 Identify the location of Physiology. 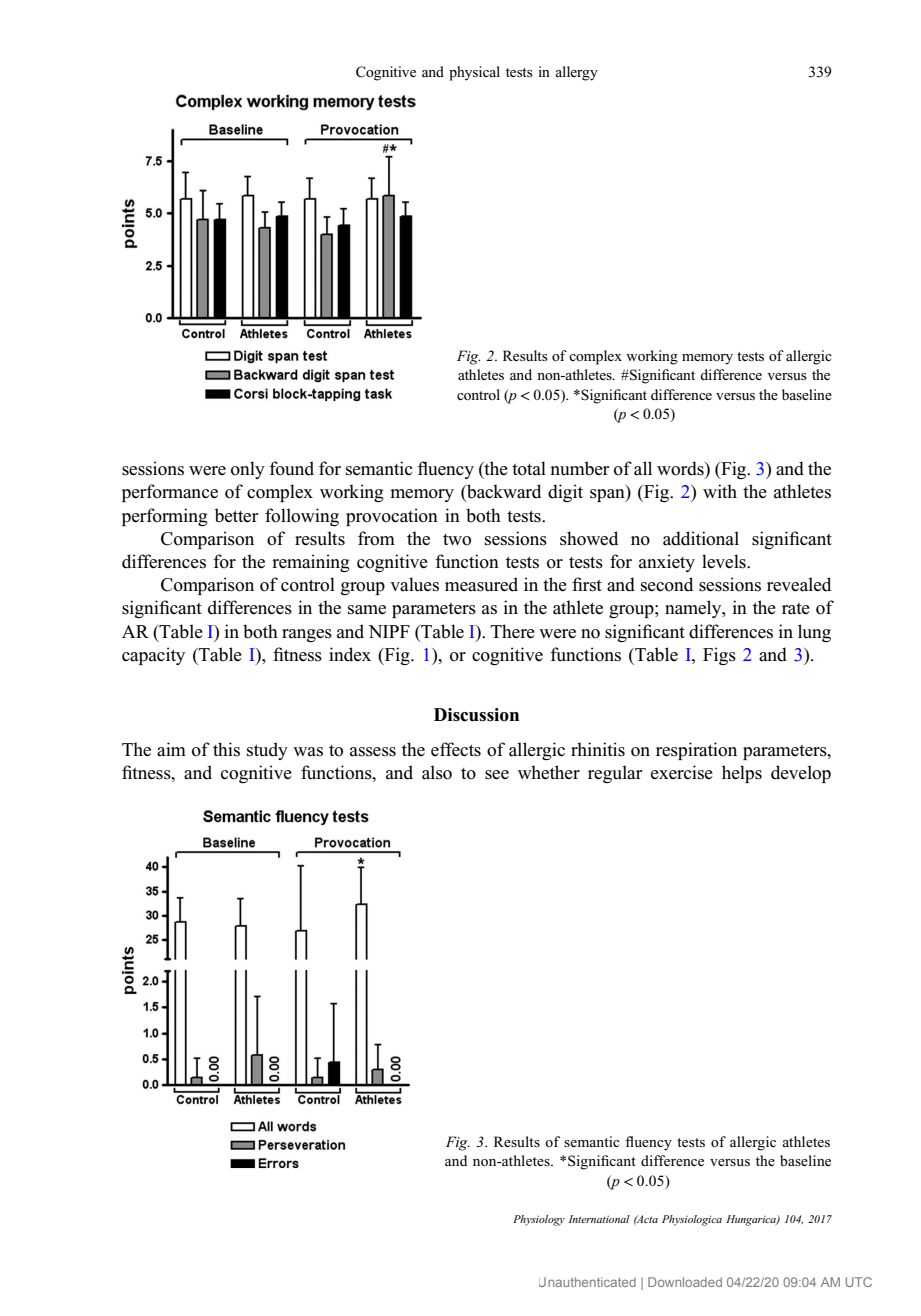
(539, 1220).
